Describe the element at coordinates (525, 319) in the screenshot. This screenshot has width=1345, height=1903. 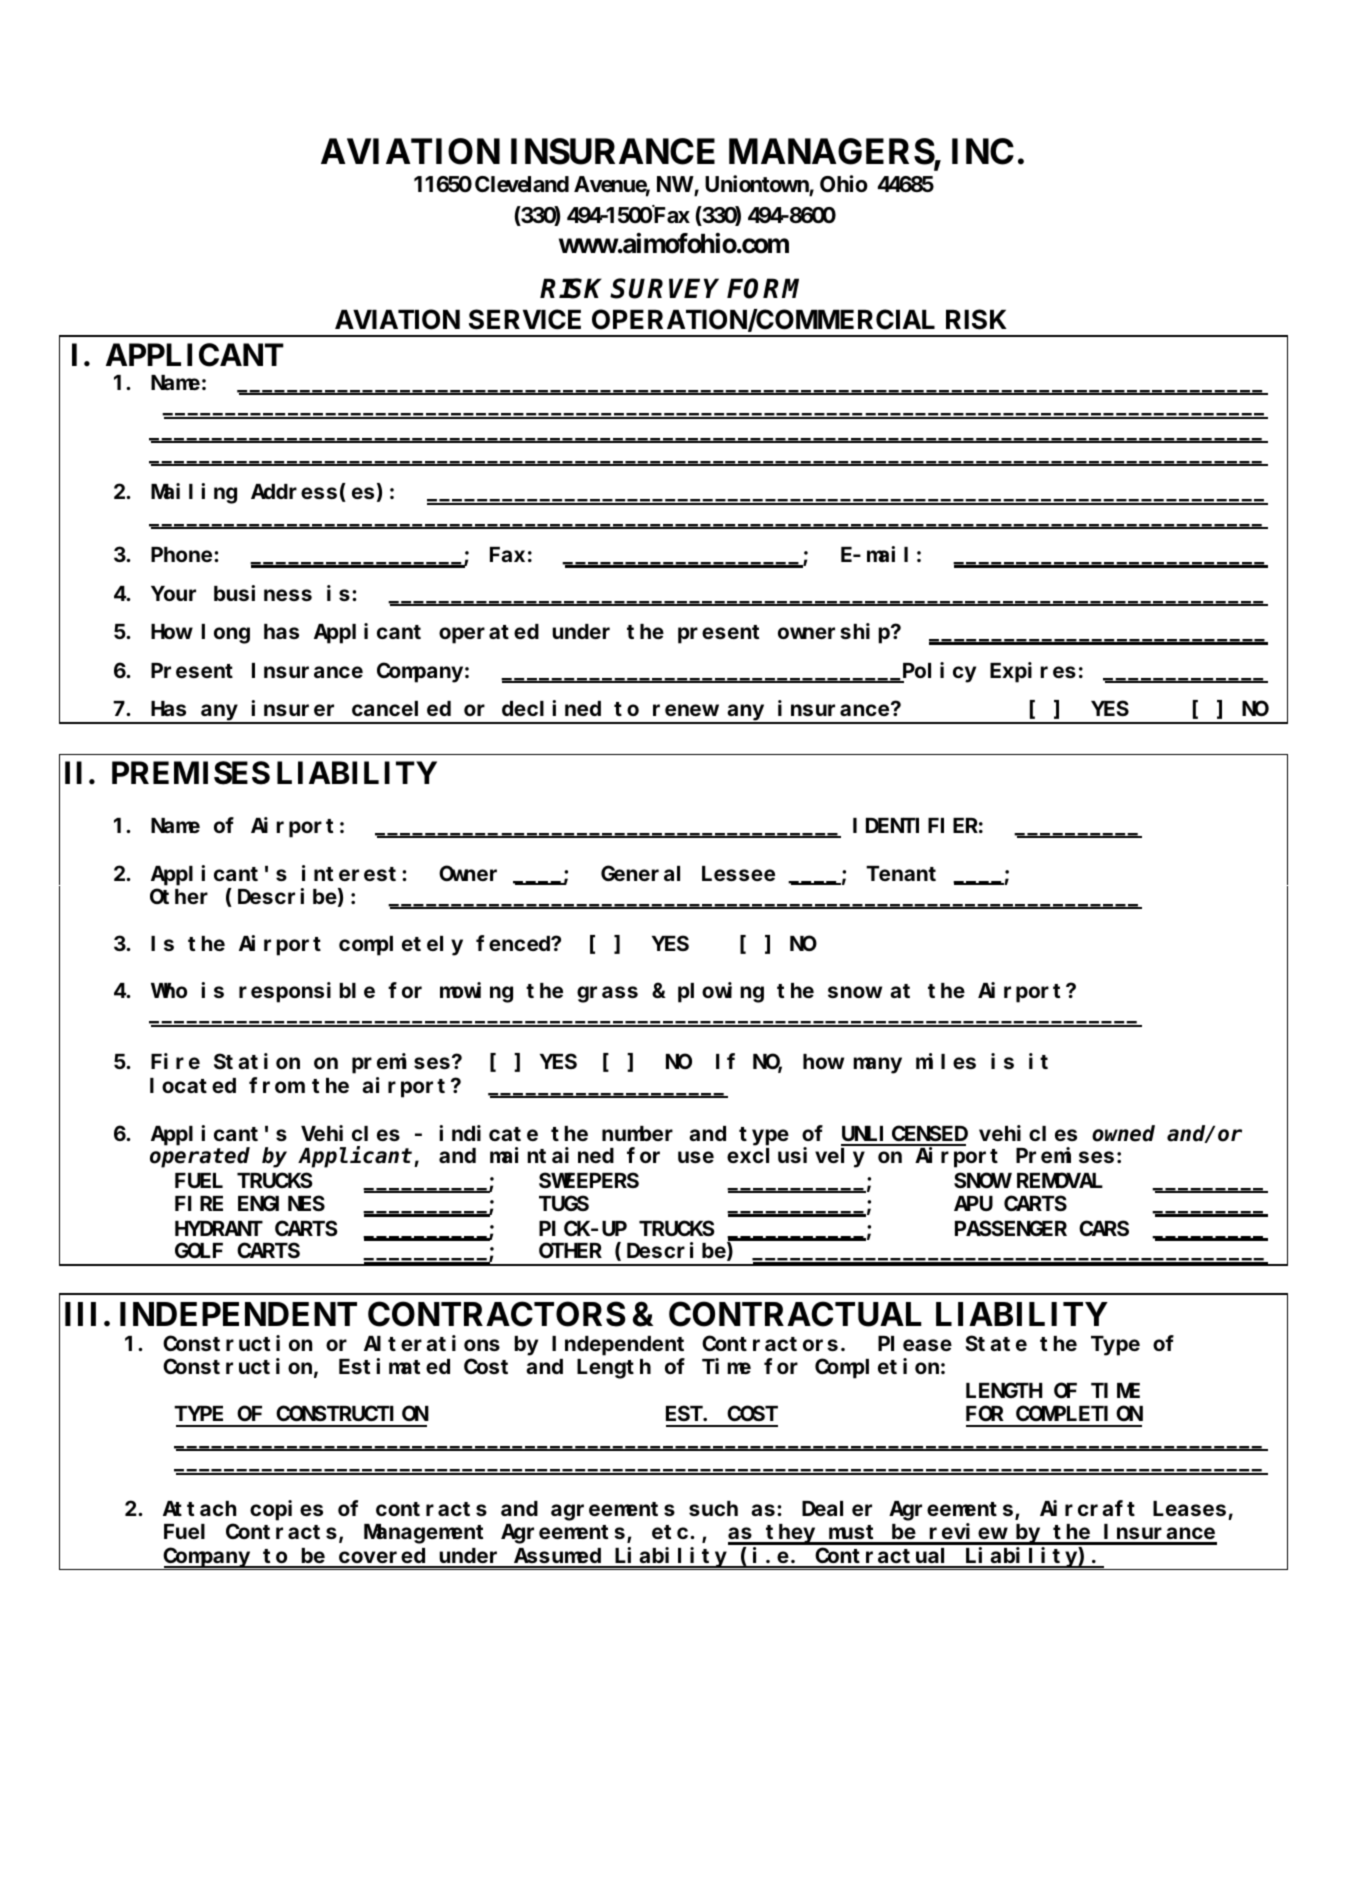
I see `SERVICE` at that location.
